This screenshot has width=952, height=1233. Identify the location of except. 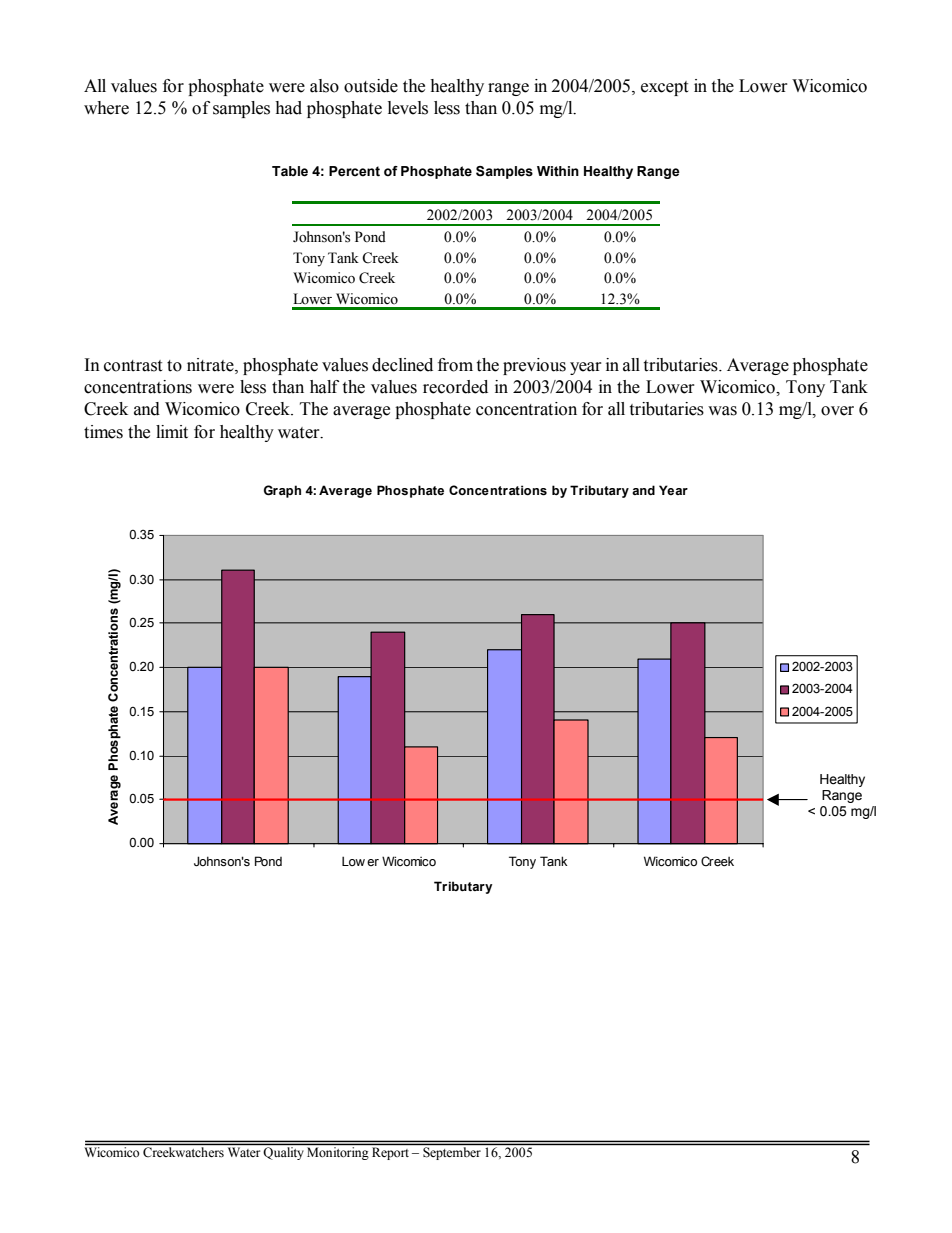
(664, 88).
